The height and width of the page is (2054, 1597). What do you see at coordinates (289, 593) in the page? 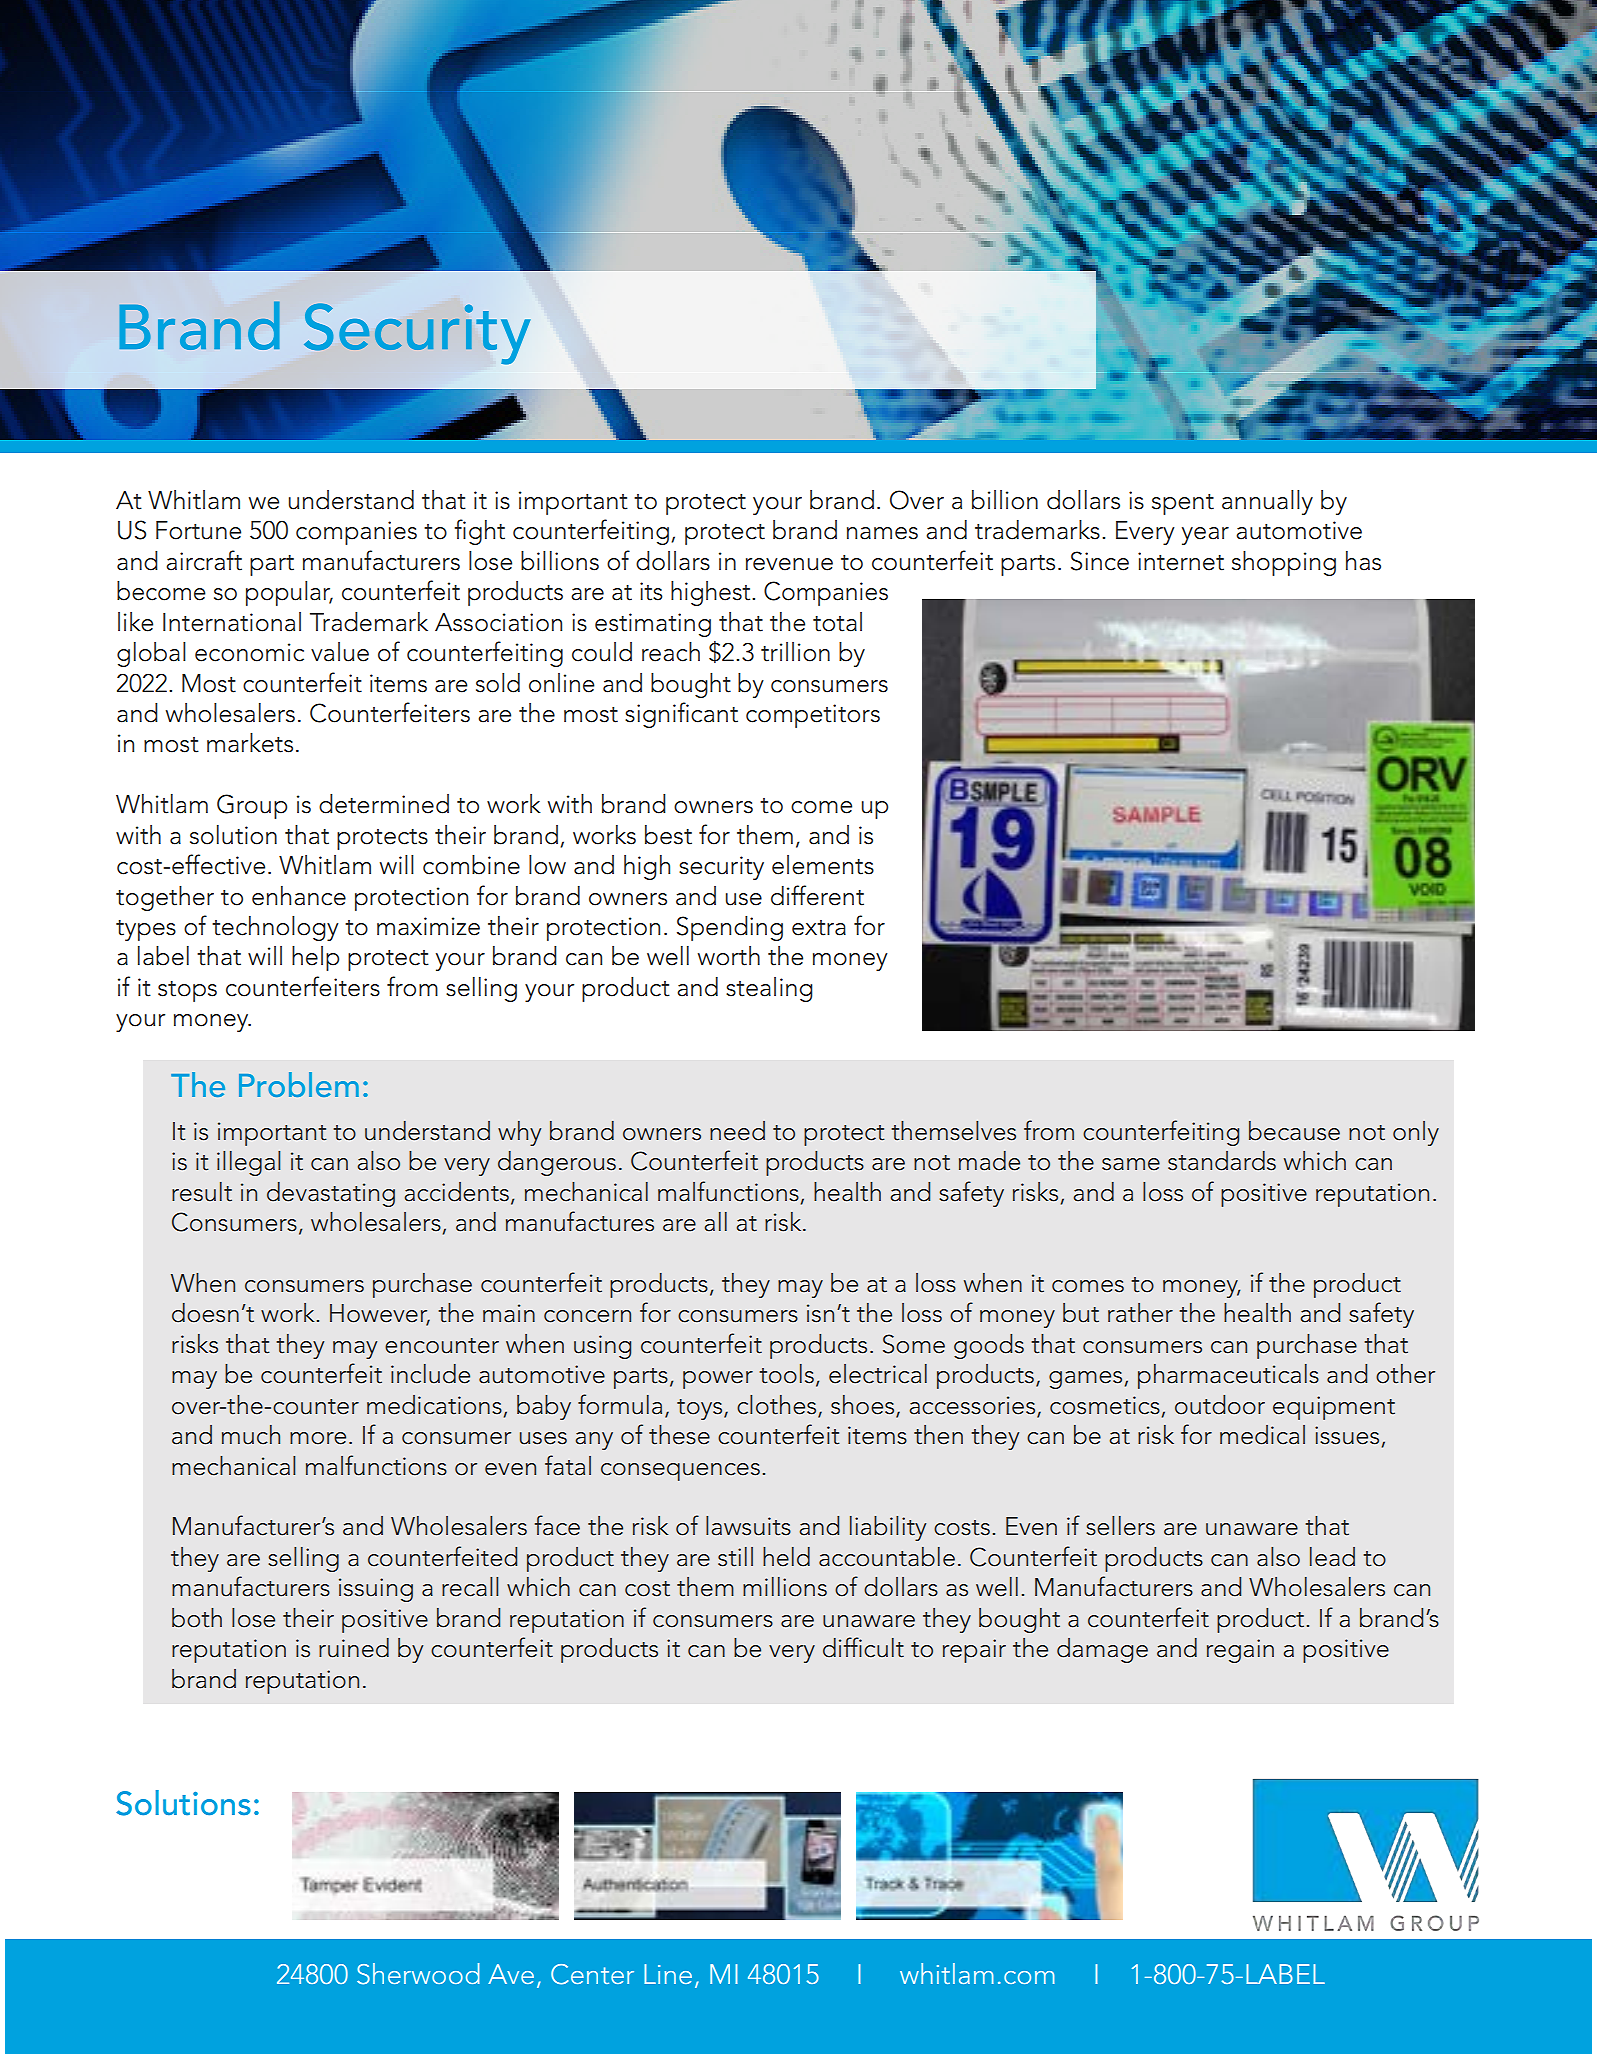
I see `popular` at bounding box center [289, 593].
